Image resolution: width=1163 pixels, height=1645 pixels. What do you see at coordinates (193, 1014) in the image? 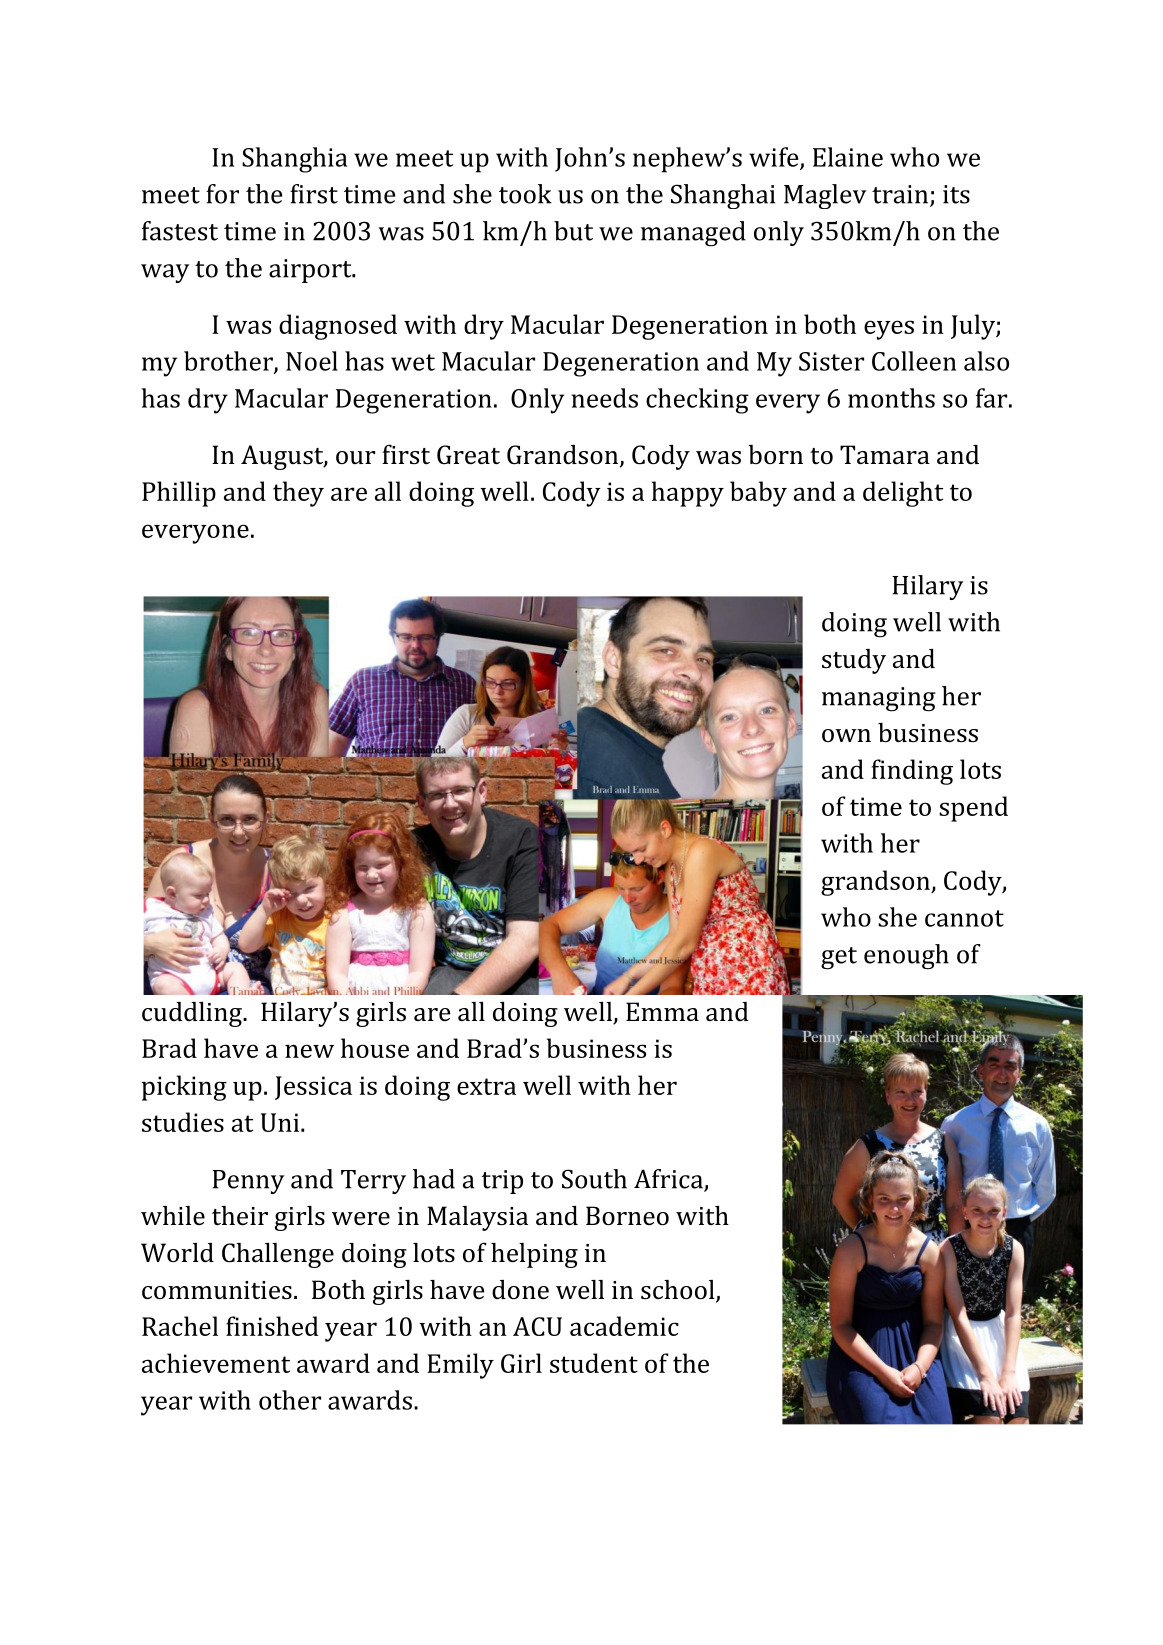
I see `cuddling` at bounding box center [193, 1014].
